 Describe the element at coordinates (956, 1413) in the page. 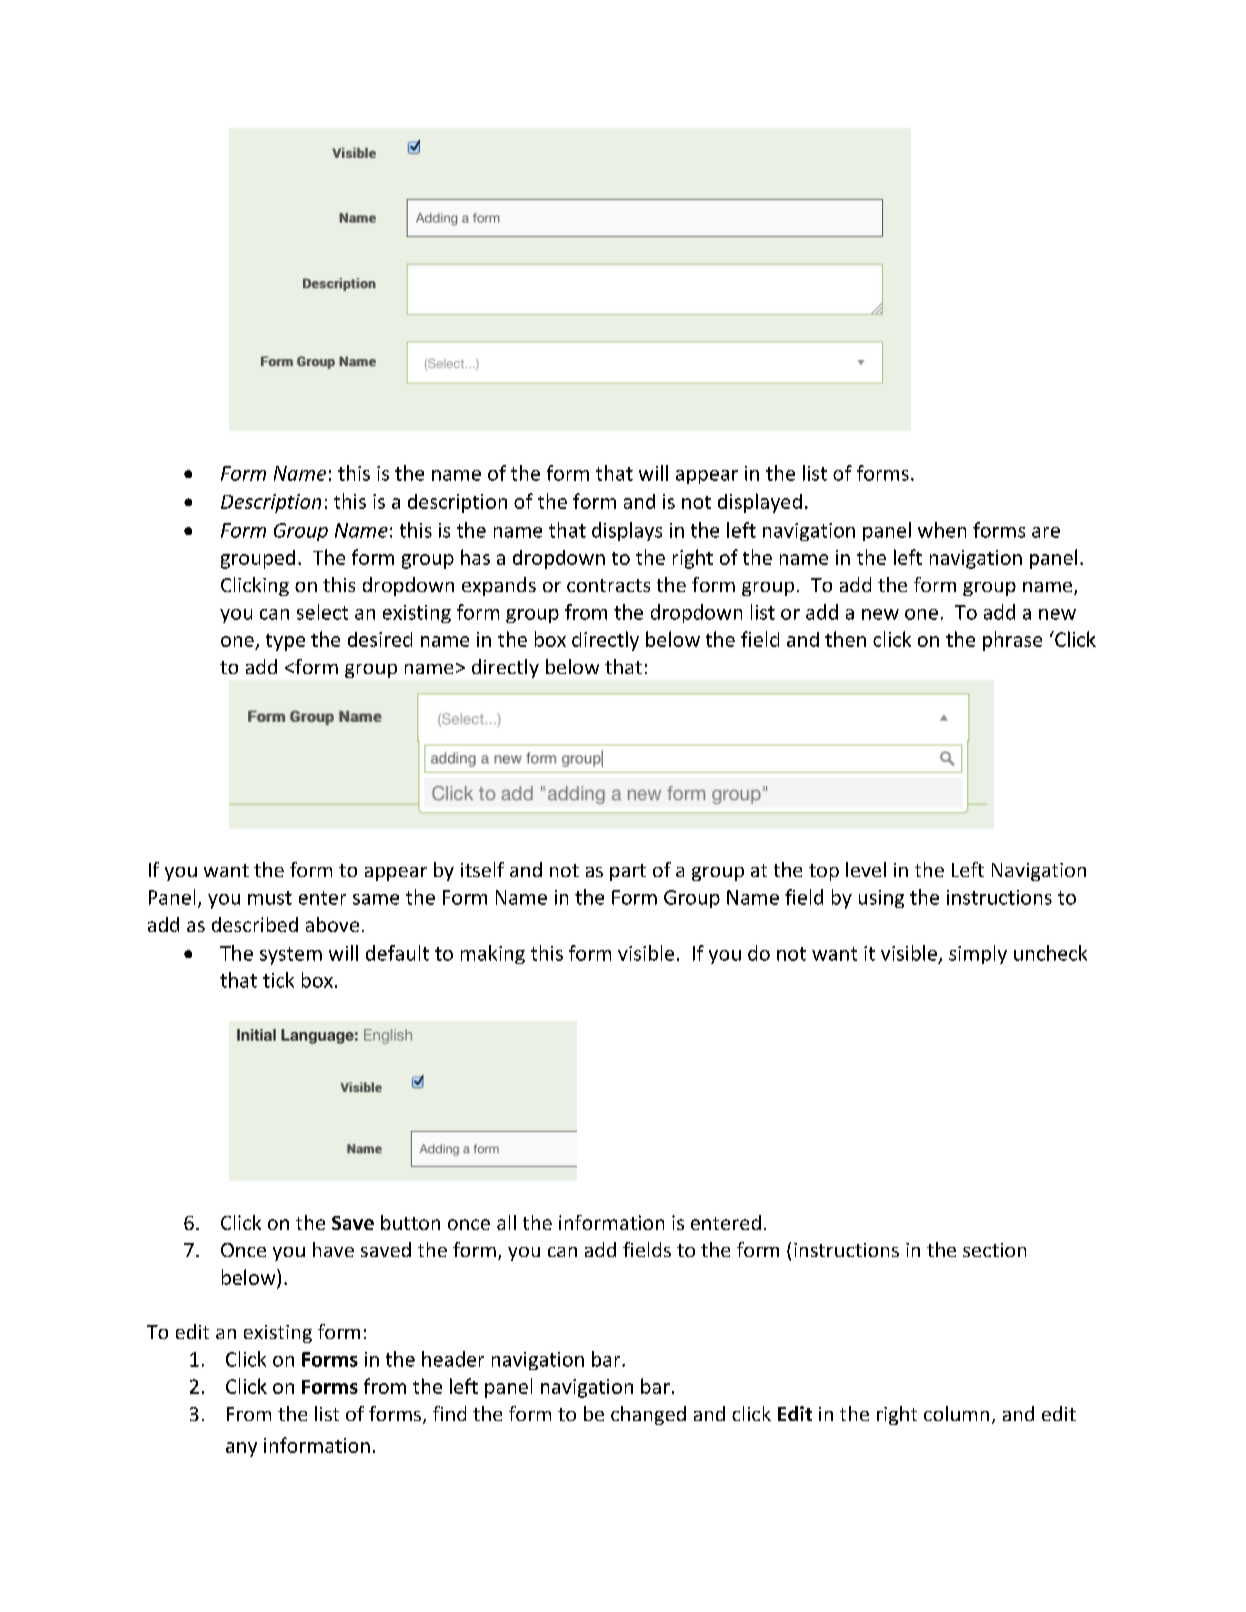

I see `column` at that location.
